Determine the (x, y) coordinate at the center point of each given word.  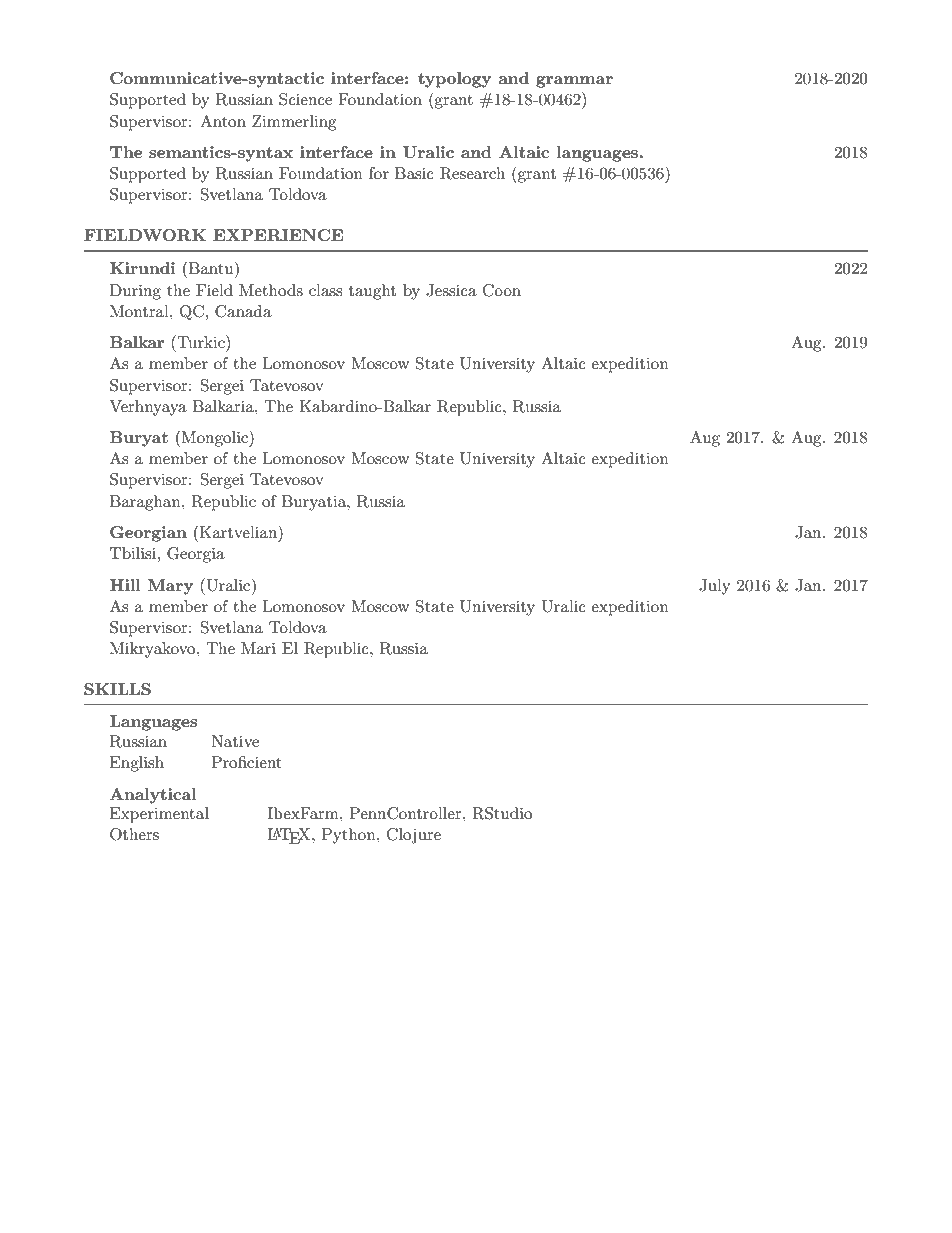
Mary (170, 587)
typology (454, 80)
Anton (223, 121)
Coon (502, 290)
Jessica (451, 290)
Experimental (159, 815)
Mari (258, 648)
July (714, 587)
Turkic (201, 341)
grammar (574, 82)
